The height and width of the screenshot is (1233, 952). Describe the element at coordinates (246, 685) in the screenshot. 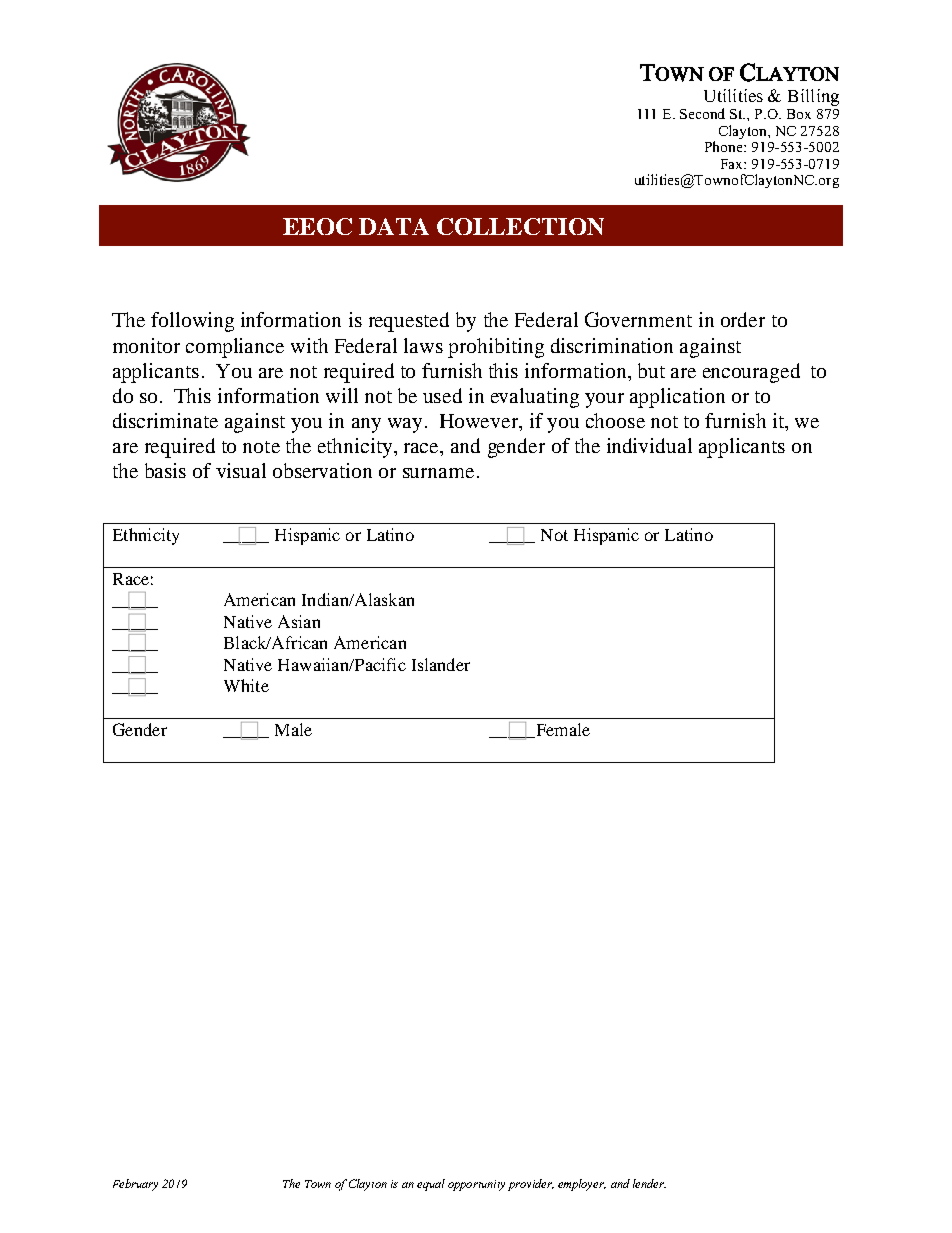

I see `White` at that location.
